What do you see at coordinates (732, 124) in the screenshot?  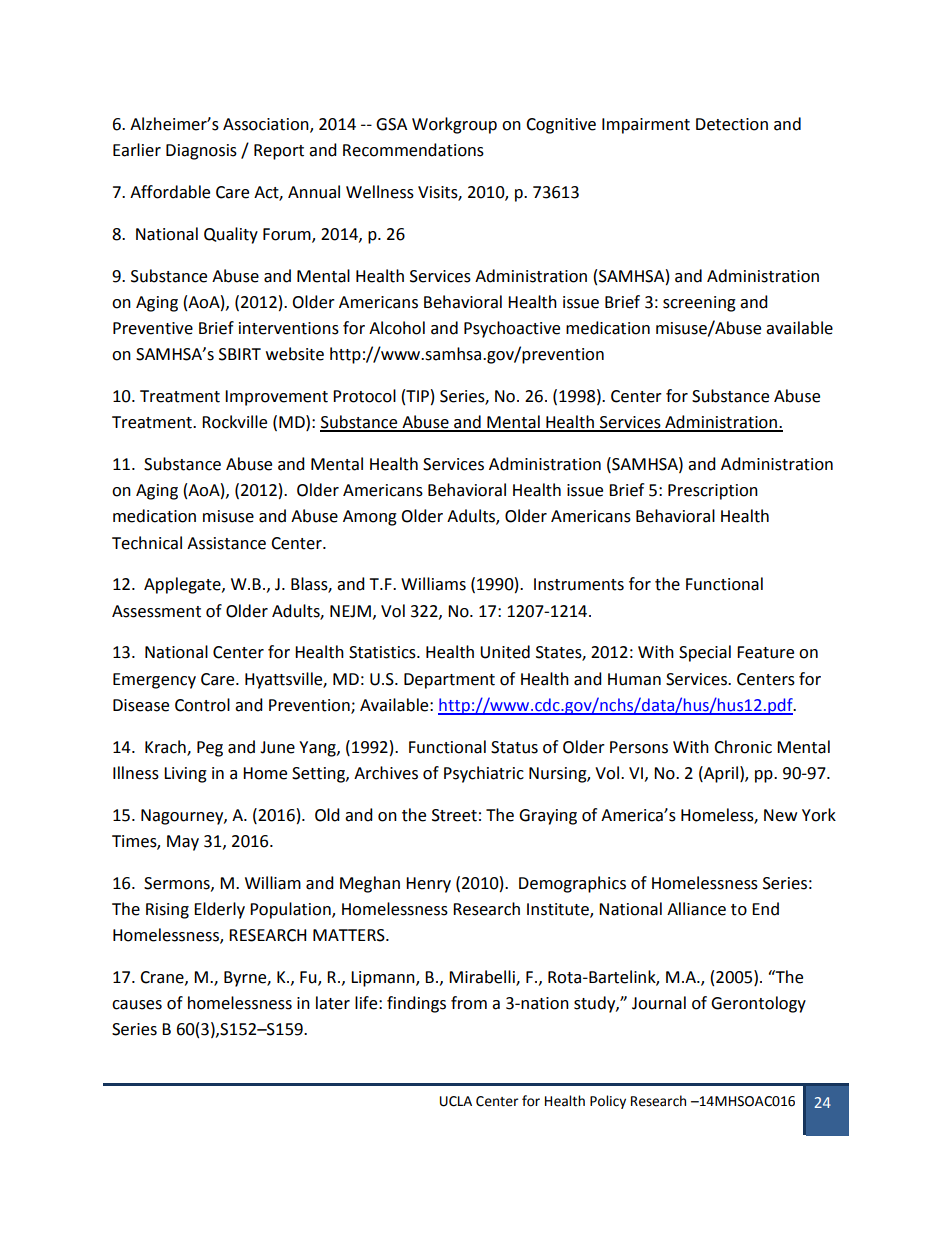 I see `Detection` at bounding box center [732, 124].
